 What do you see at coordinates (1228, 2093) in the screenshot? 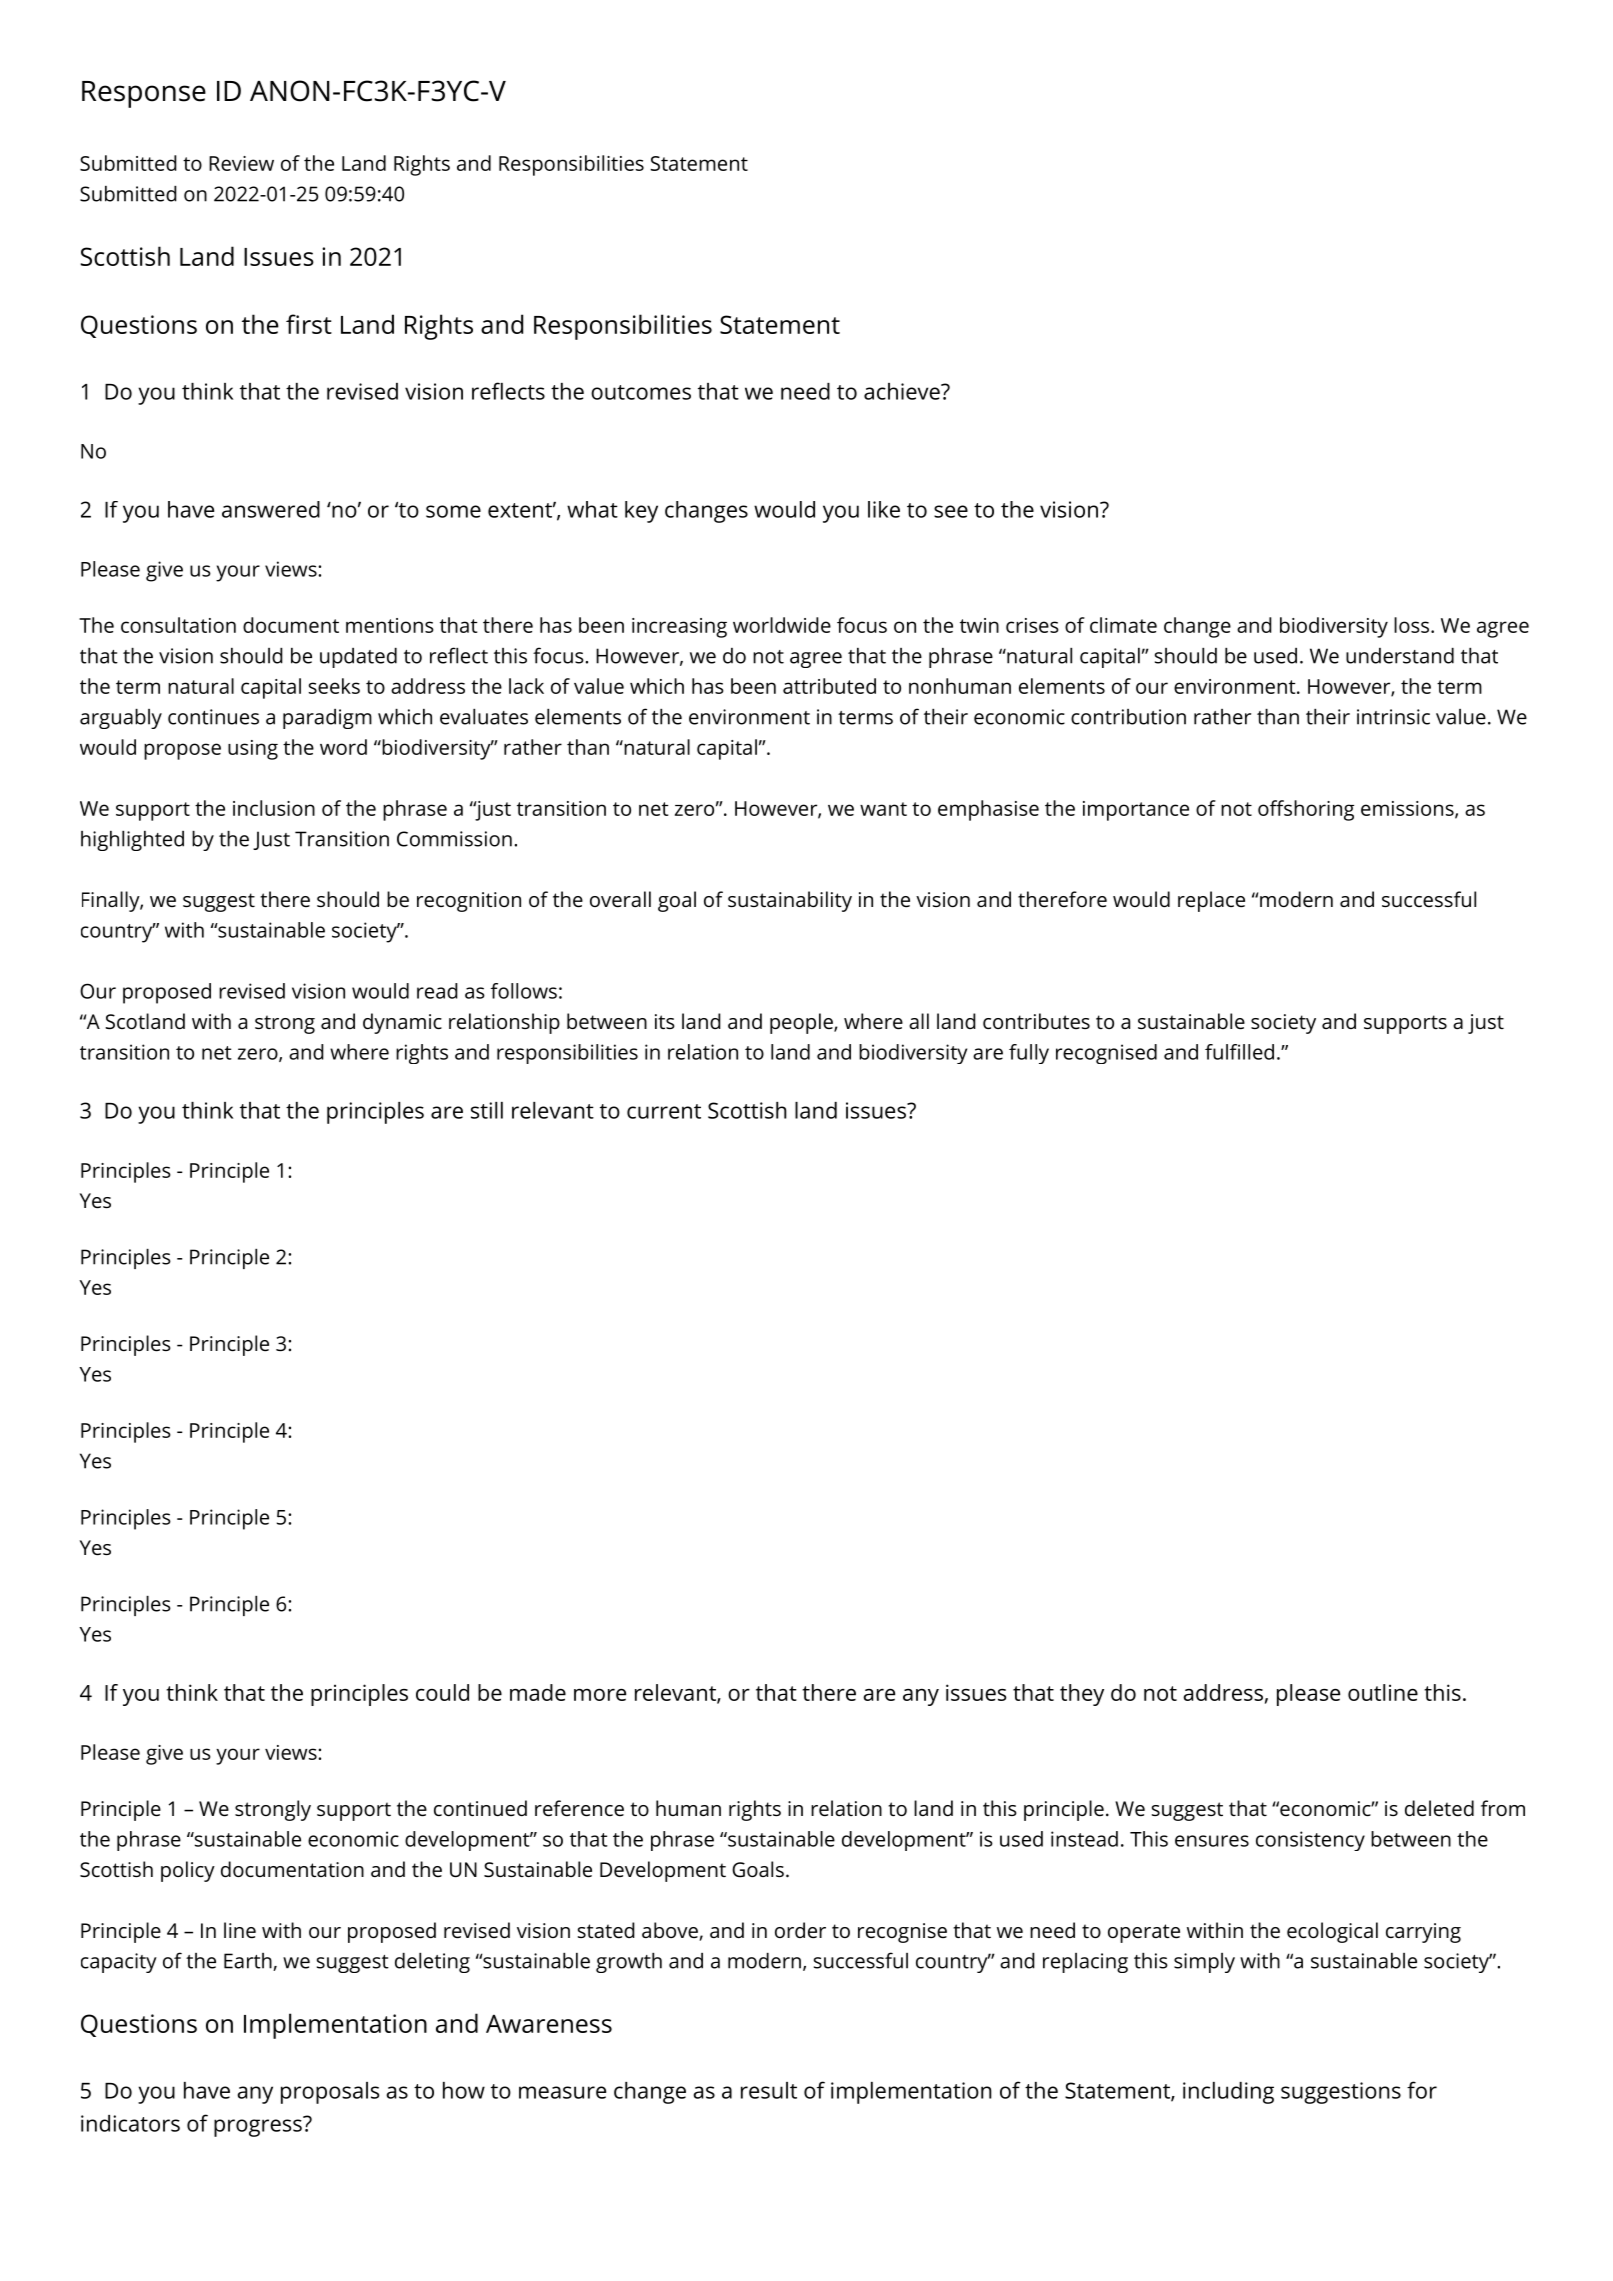
I see `including` at bounding box center [1228, 2093].
